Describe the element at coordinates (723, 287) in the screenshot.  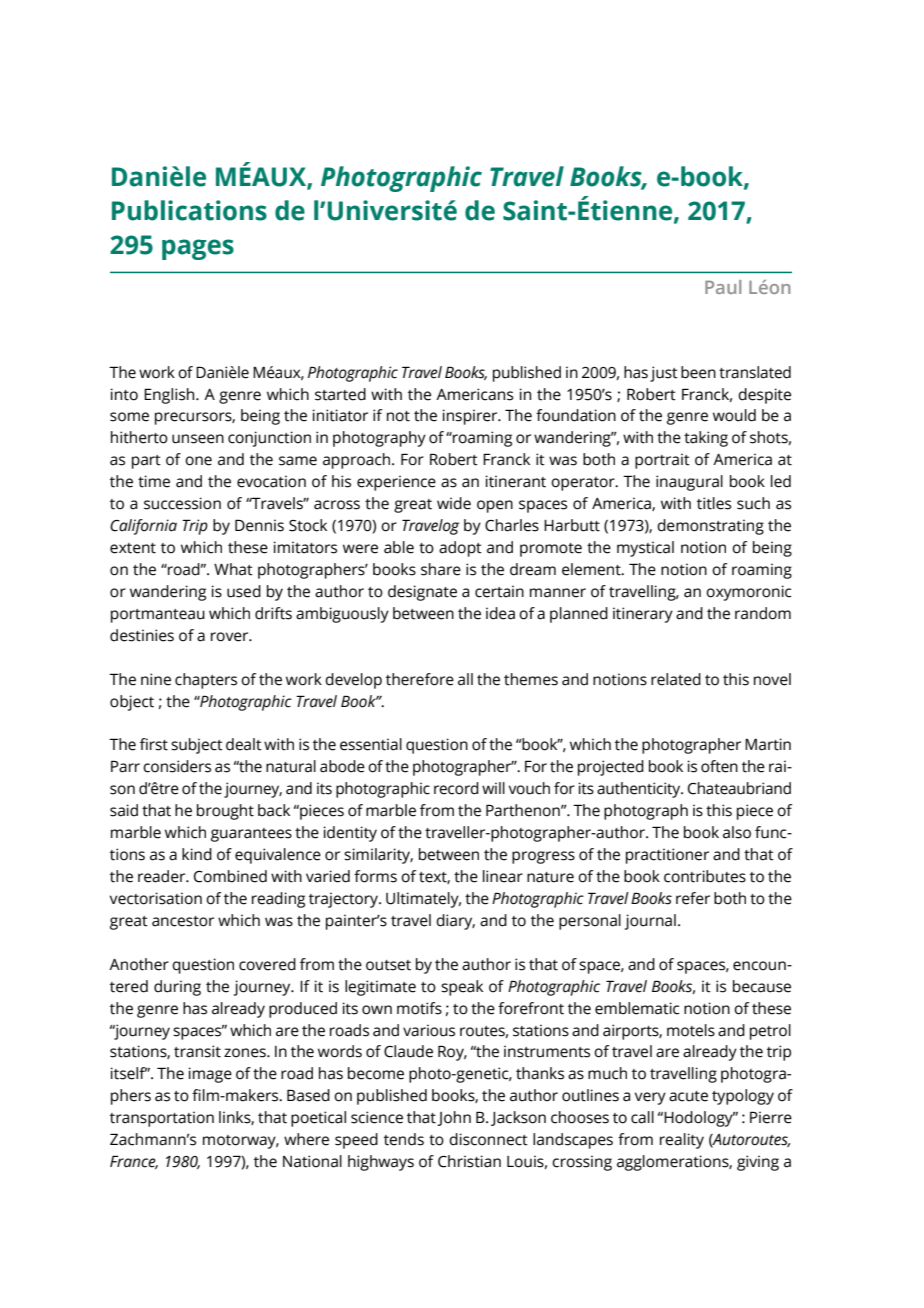
I see `Paul` at that location.
